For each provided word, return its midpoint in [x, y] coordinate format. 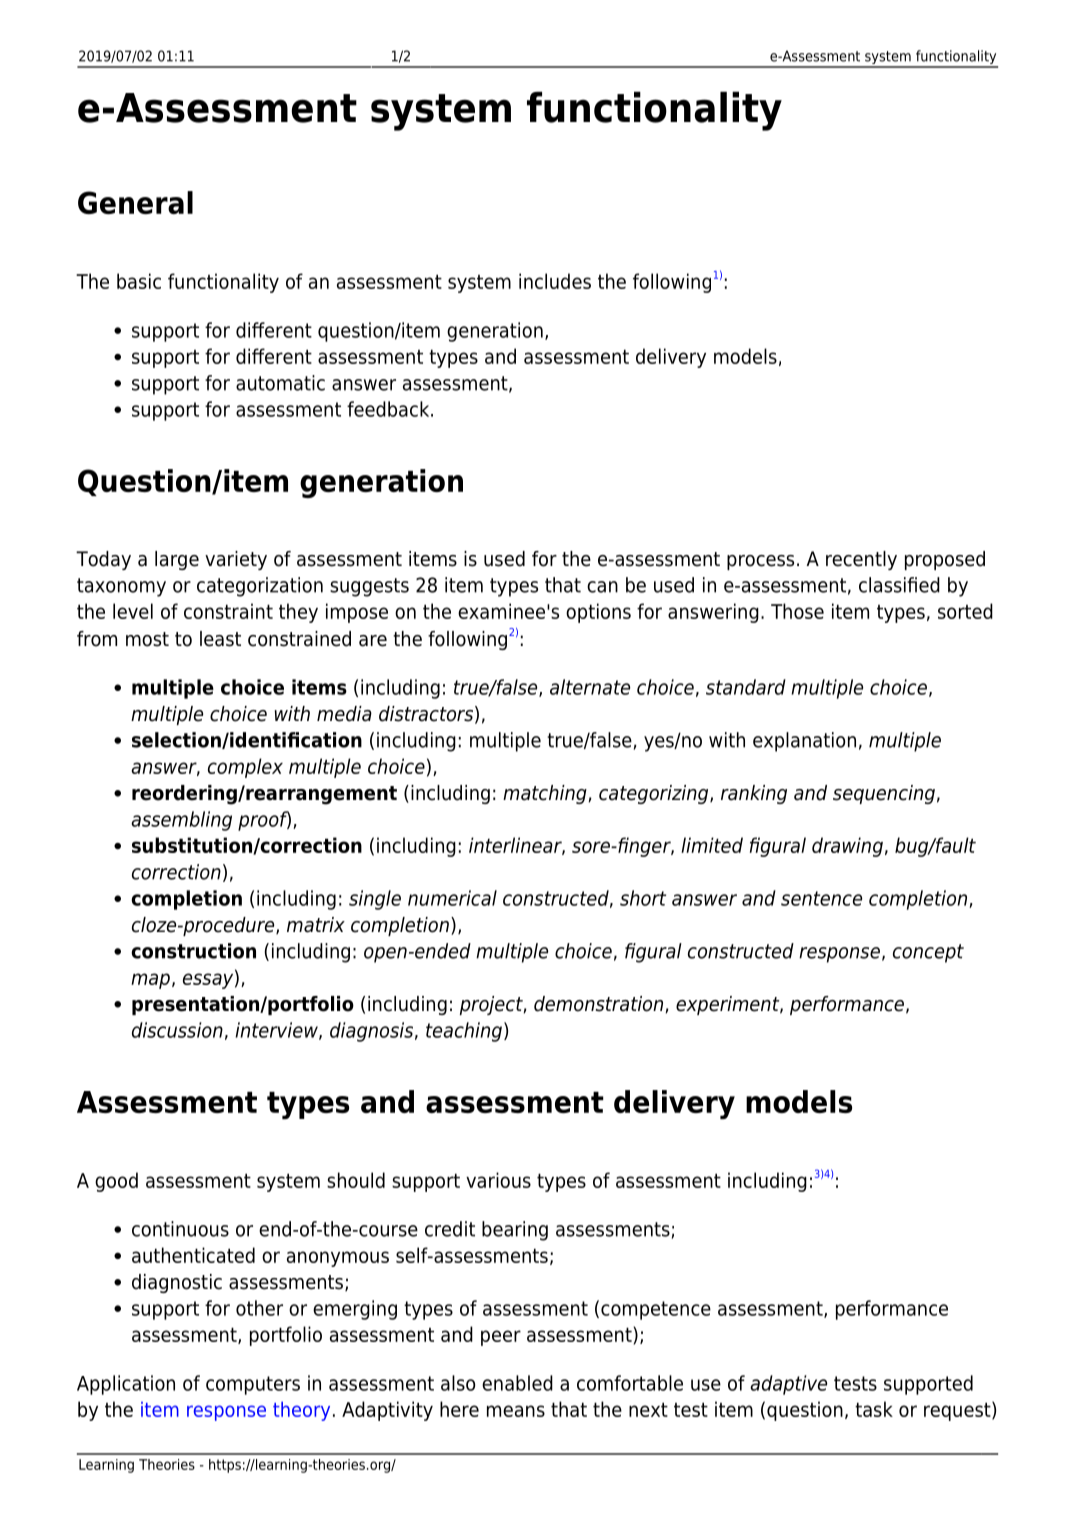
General [135, 202]
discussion [177, 1030]
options [598, 613]
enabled [517, 1383]
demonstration [598, 1004]
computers [253, 1385]
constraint [228, 611]
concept [928, 953]
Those [797, 611]
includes [555, 281]
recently [861, 560]
